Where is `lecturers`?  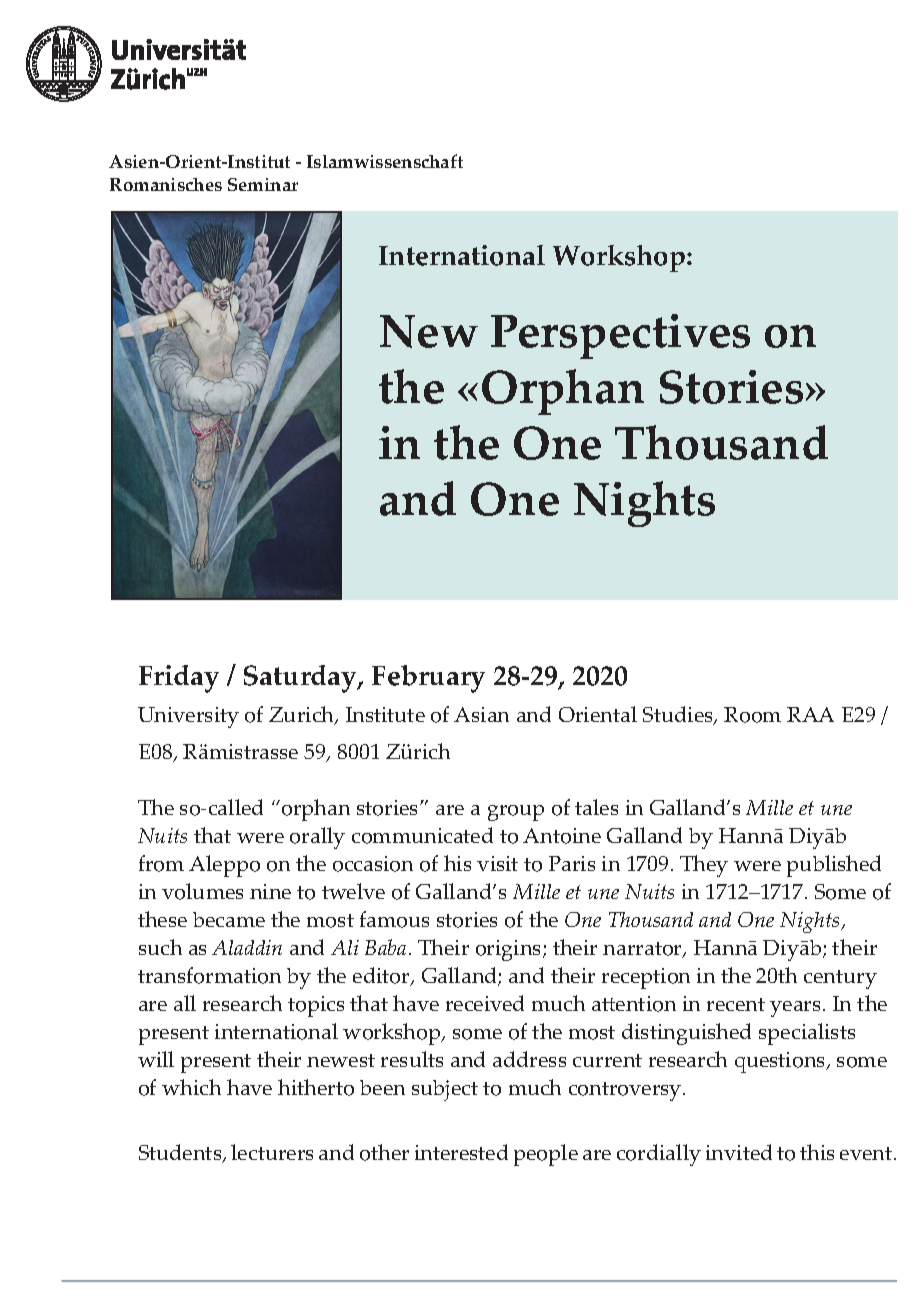
lecturers is located at coordinates (272, 1152).
